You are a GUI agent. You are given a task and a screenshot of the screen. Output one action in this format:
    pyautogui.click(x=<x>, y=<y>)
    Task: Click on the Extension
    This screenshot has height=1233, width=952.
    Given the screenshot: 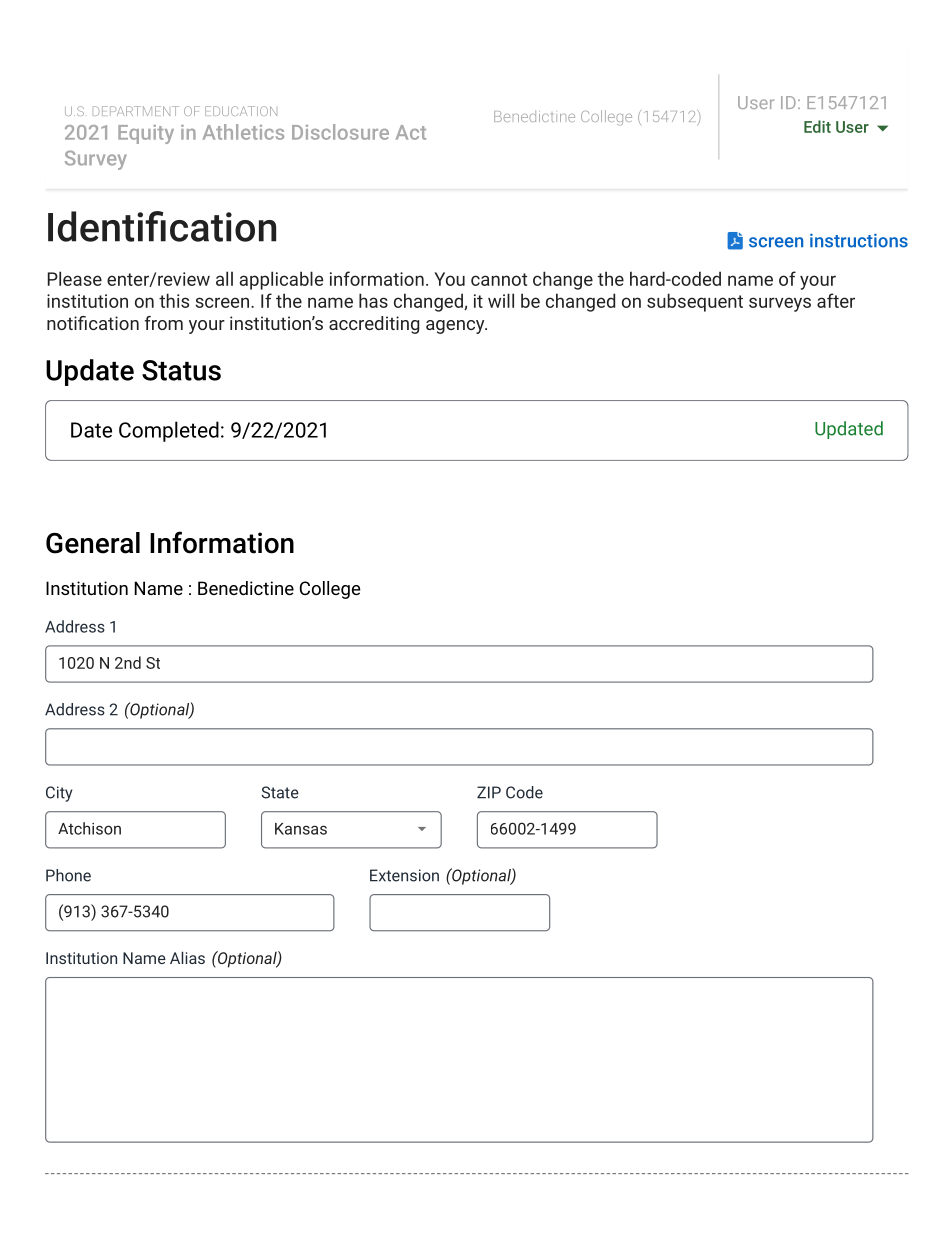 What is the action you would take?
    pyautogui.click(x=404, y=875)
